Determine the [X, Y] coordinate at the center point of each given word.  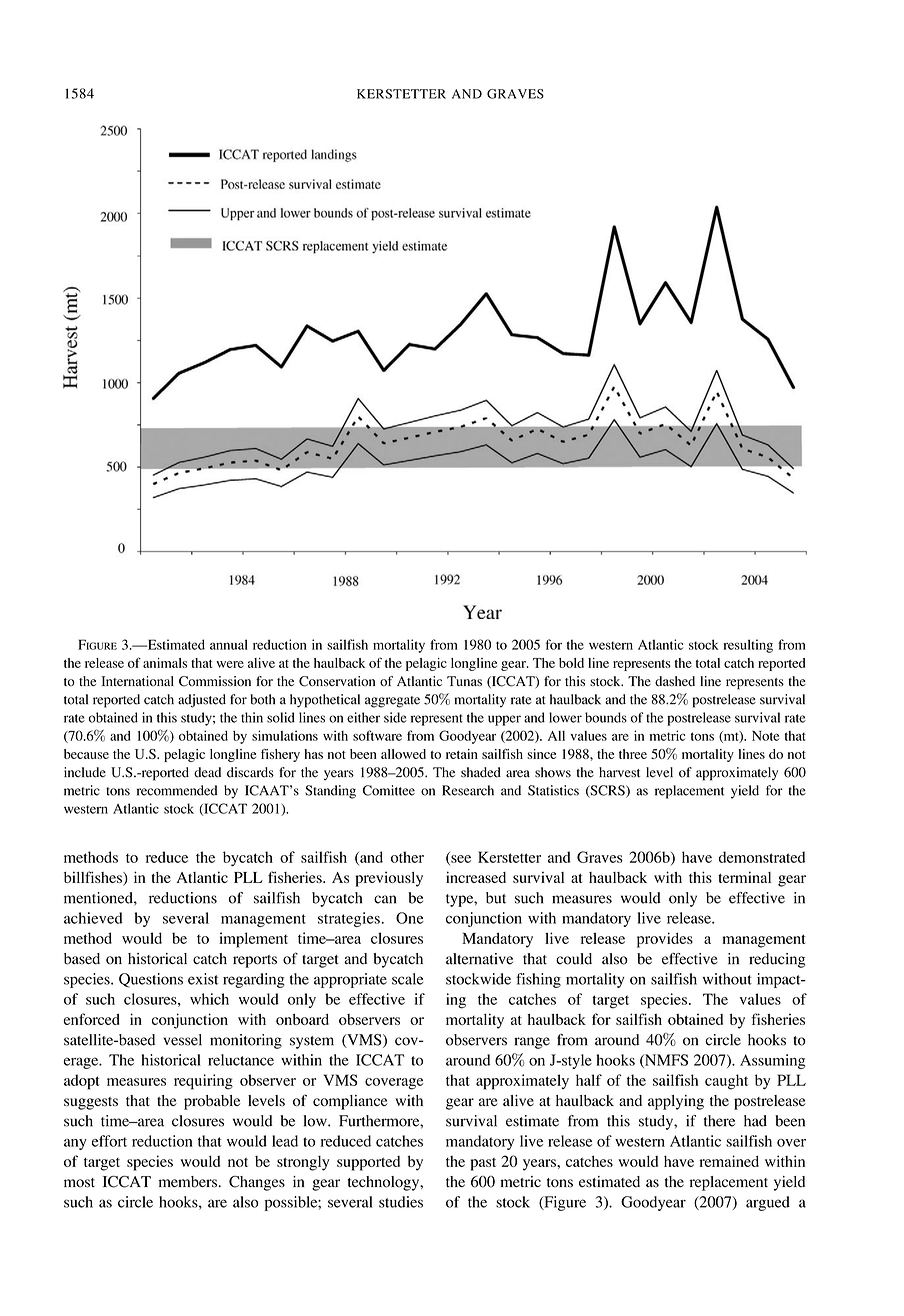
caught [726, 1082]
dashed [675, 681]
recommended [177, 790]
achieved [93, 918]
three [633, 754]
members [189, 1182]
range [532, 1043]
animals [165, 663]
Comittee [389, 790]
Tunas [464, 681]
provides [665, 940]
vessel [182, 1040]
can [385, 899]
